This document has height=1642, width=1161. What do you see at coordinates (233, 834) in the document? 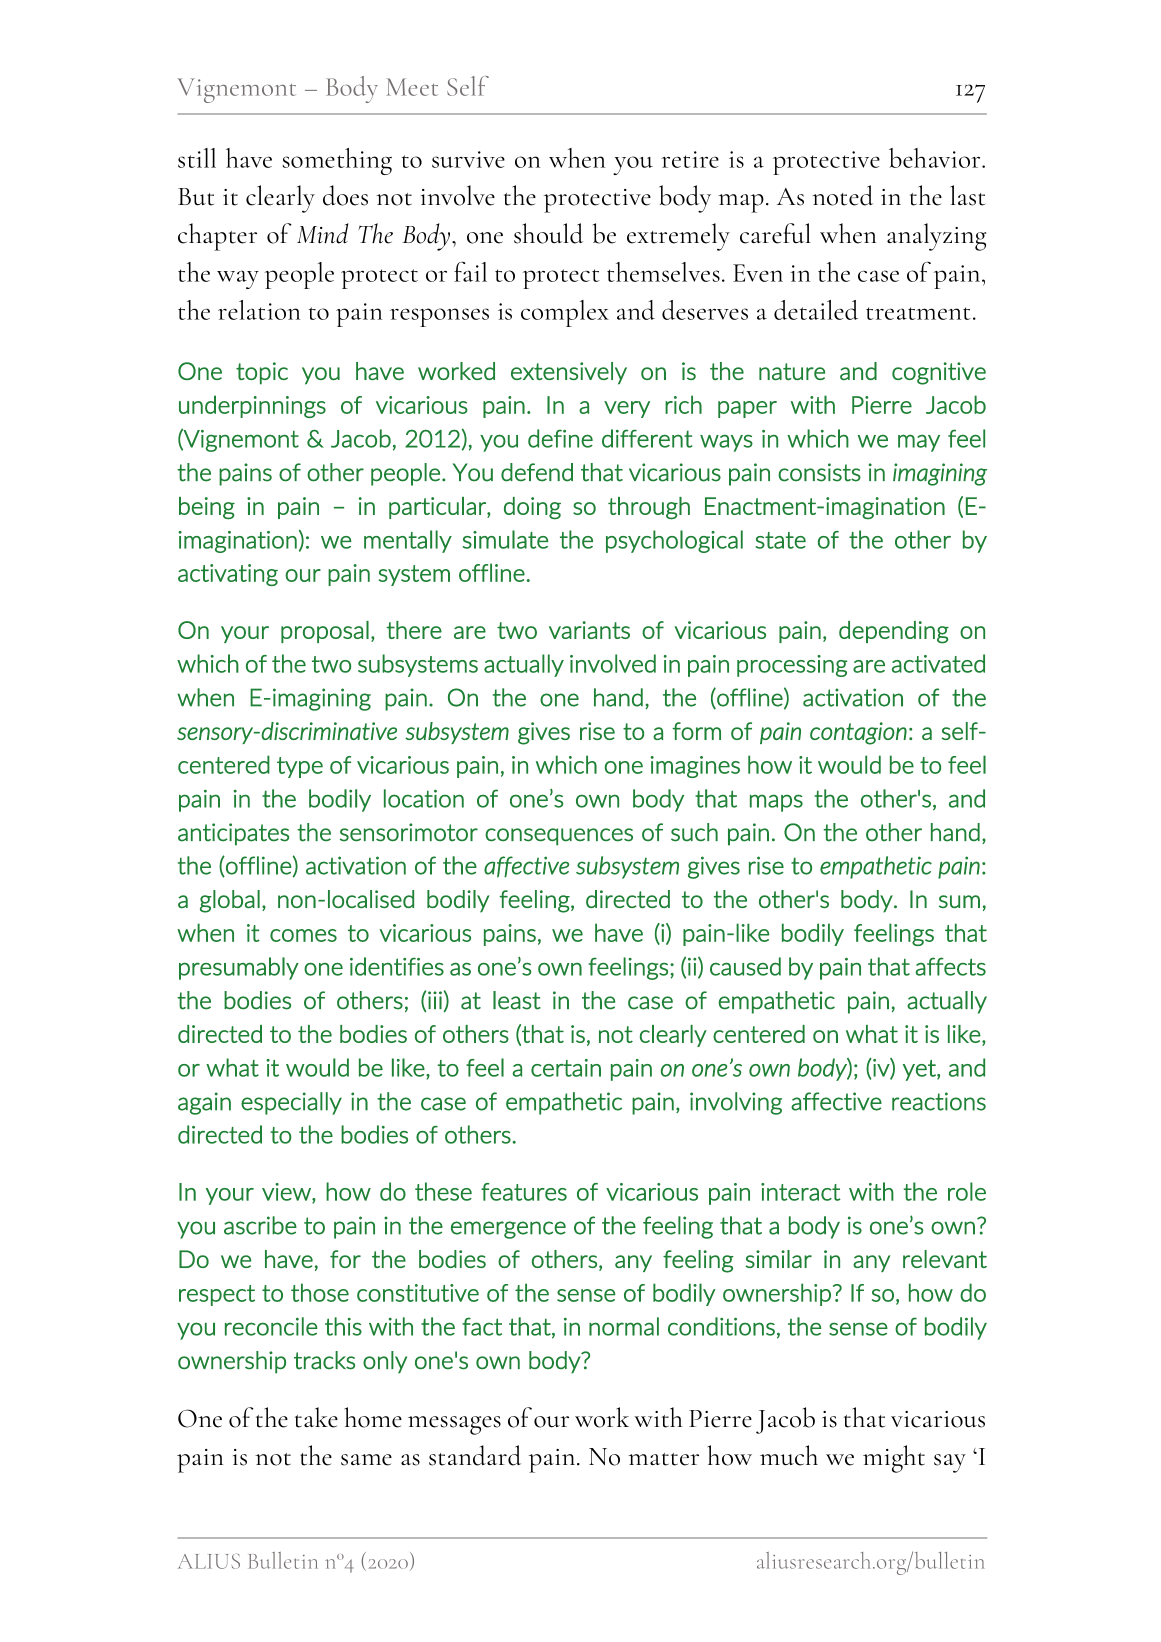
I see `anticipates` at bounding box center [233, 834].
